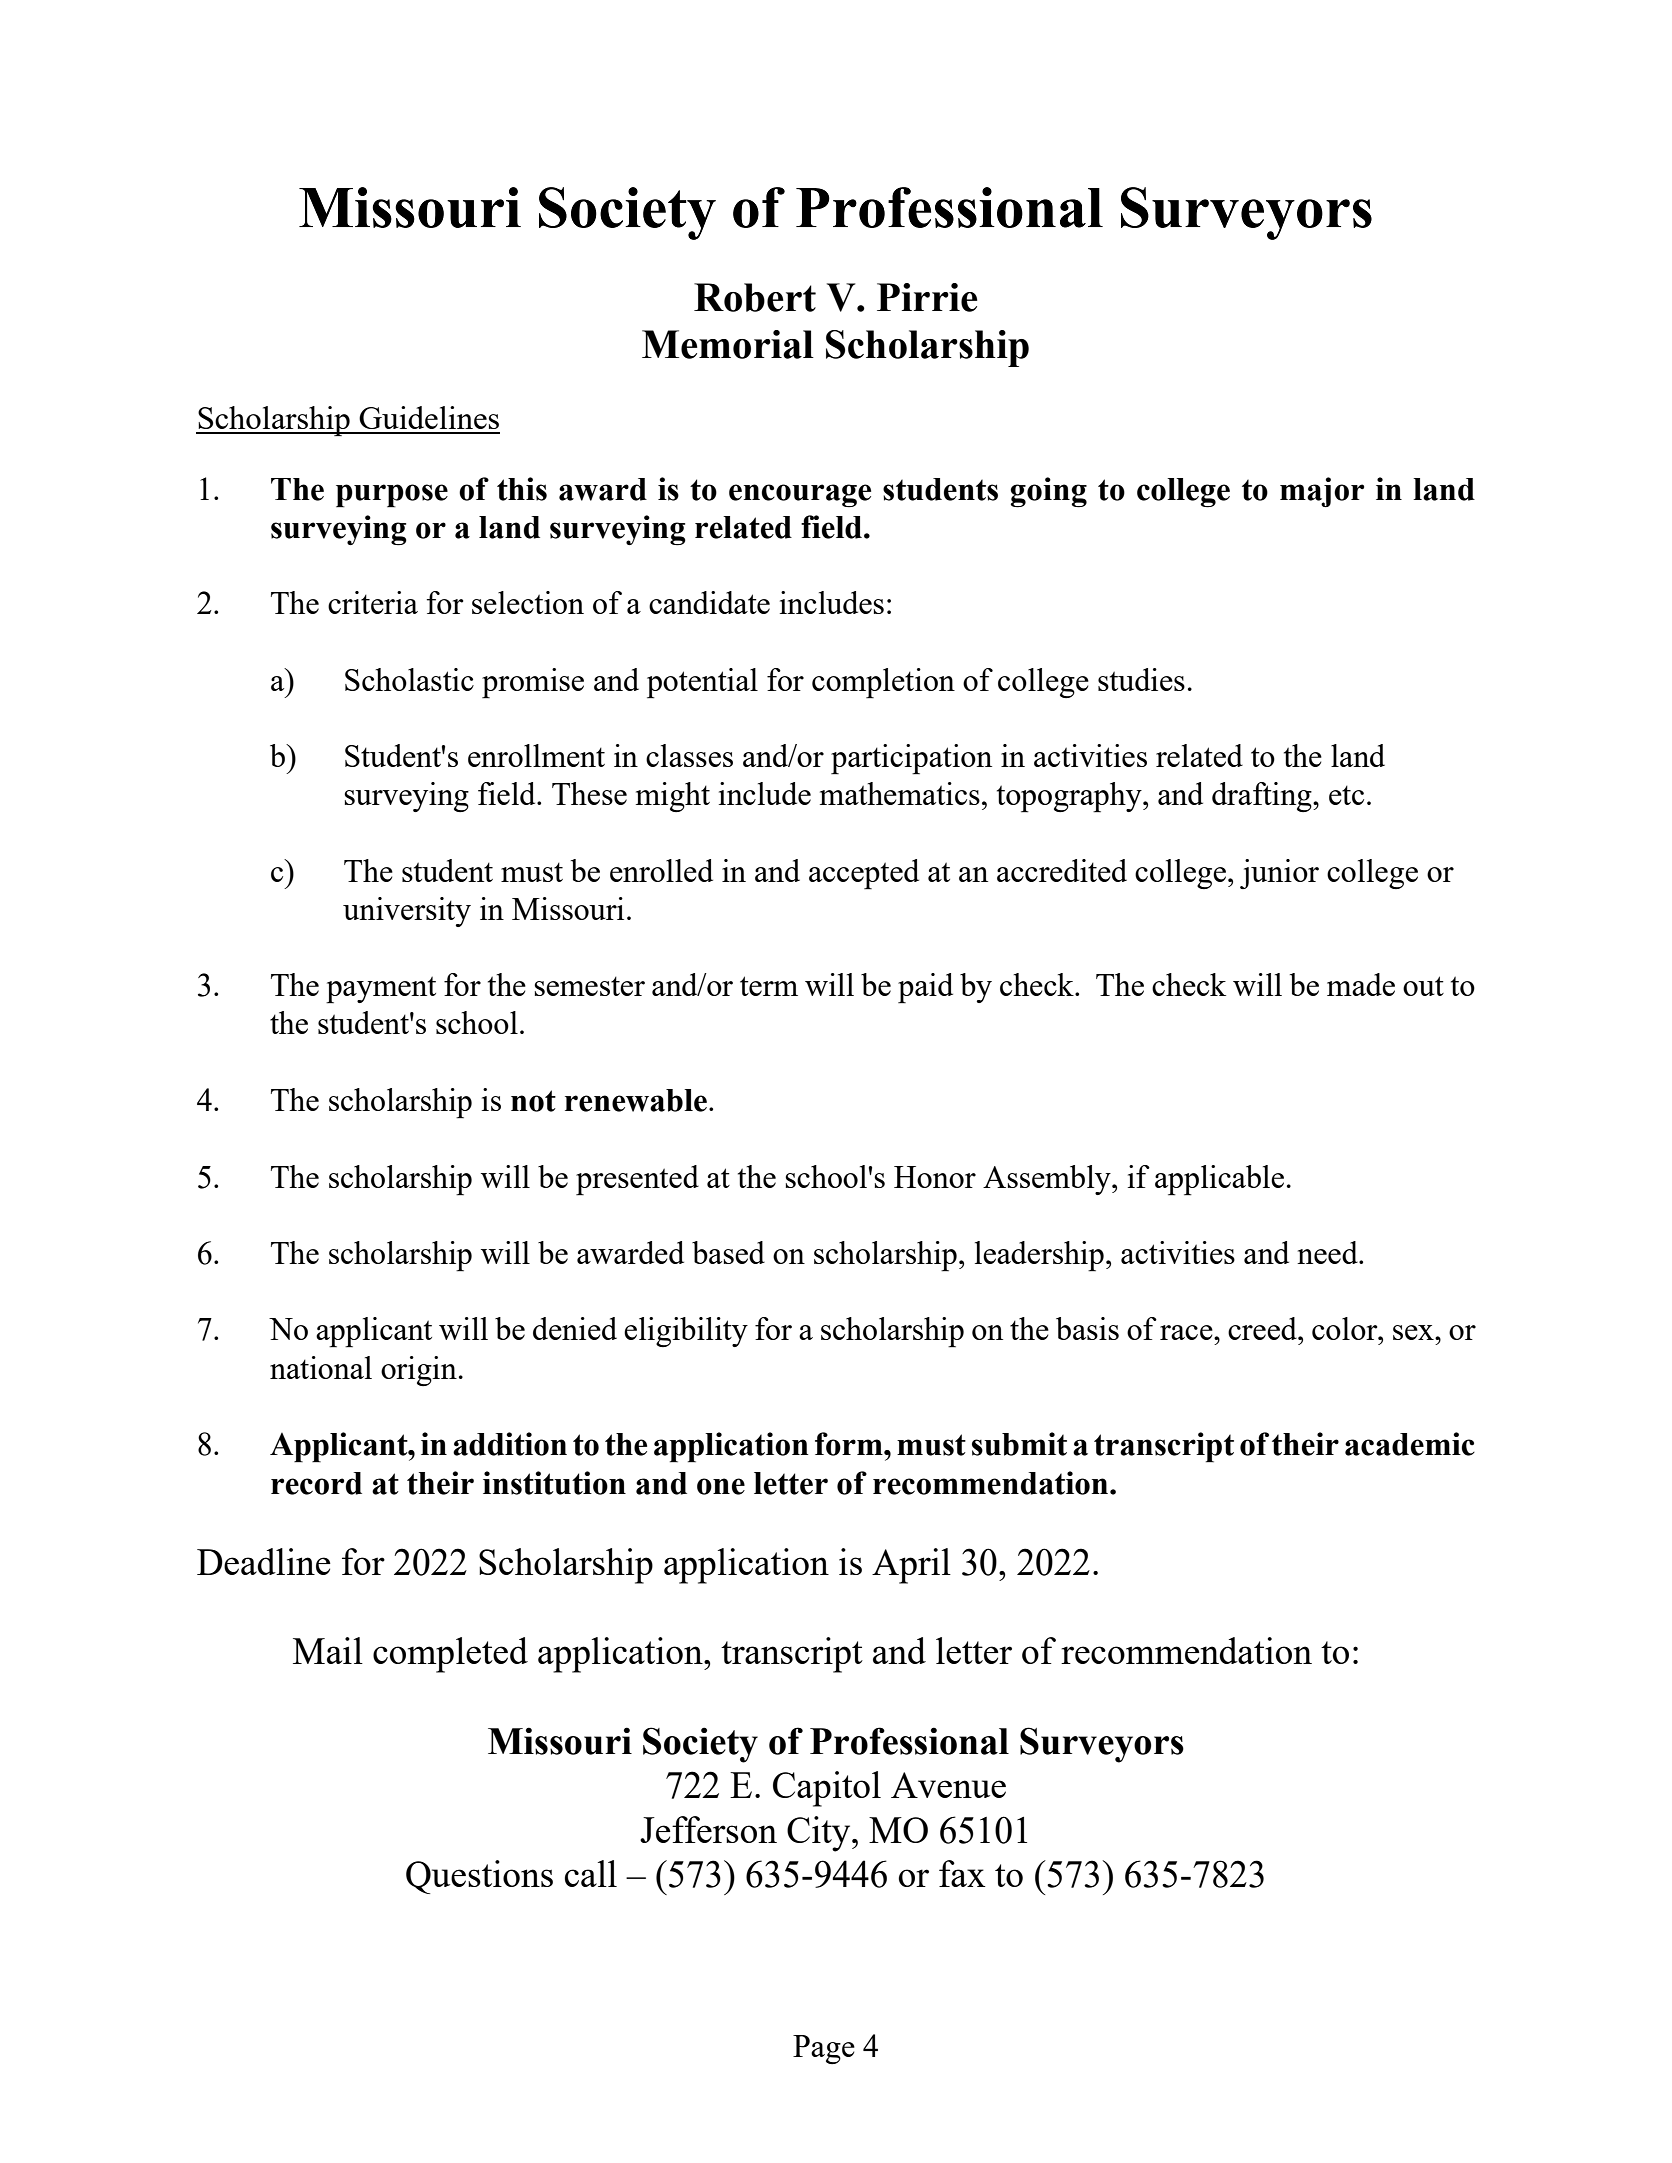 This screenshot has height=2163, width=1672. I want to click on purpose, so click(392, 496).
